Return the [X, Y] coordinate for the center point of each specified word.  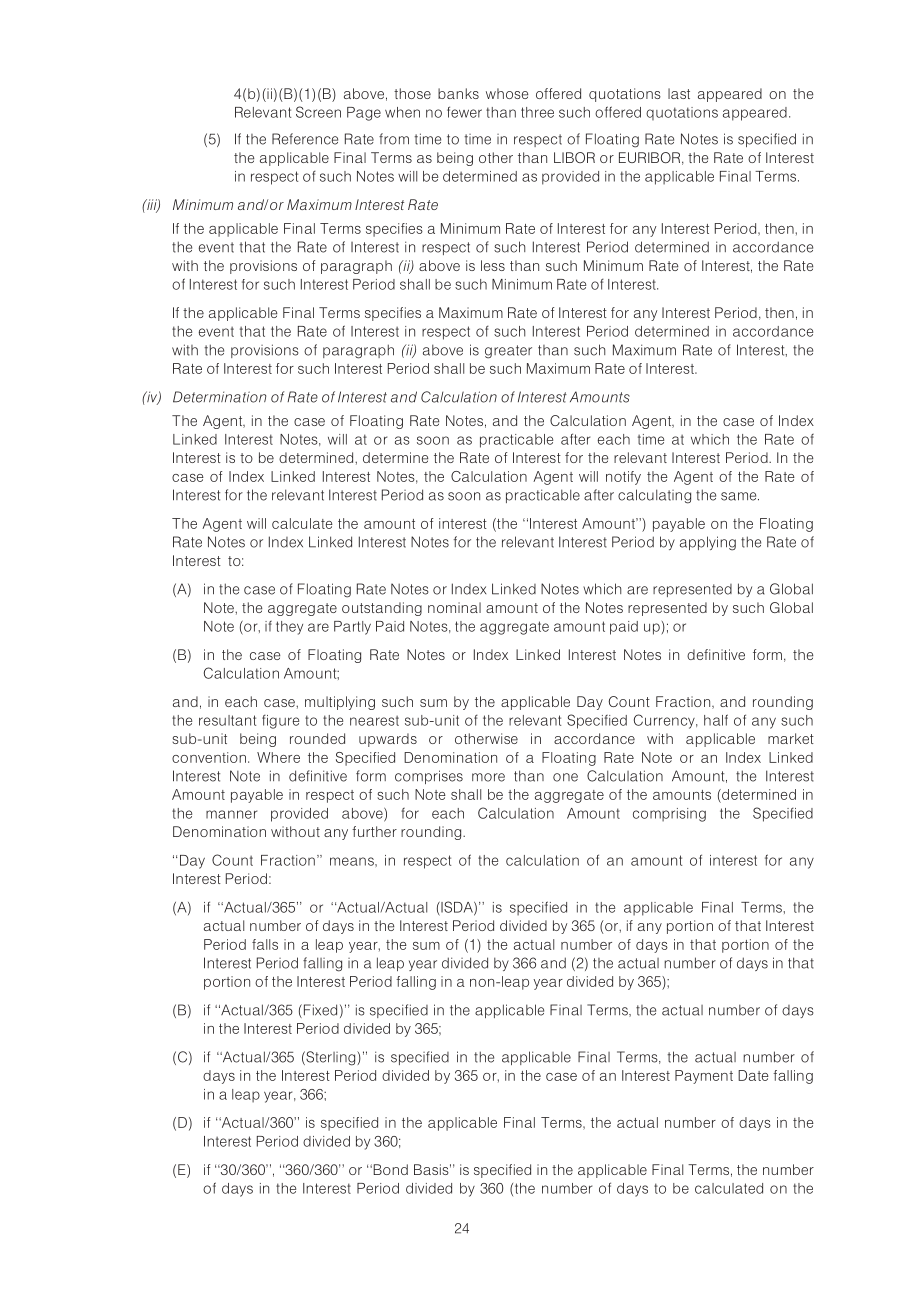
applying [708, 543]
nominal [454, 607]
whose [507, 93]
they [289, 628]
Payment [704, 1077]
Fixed [320, 1010]
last [679, 93]
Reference [305, 139]
